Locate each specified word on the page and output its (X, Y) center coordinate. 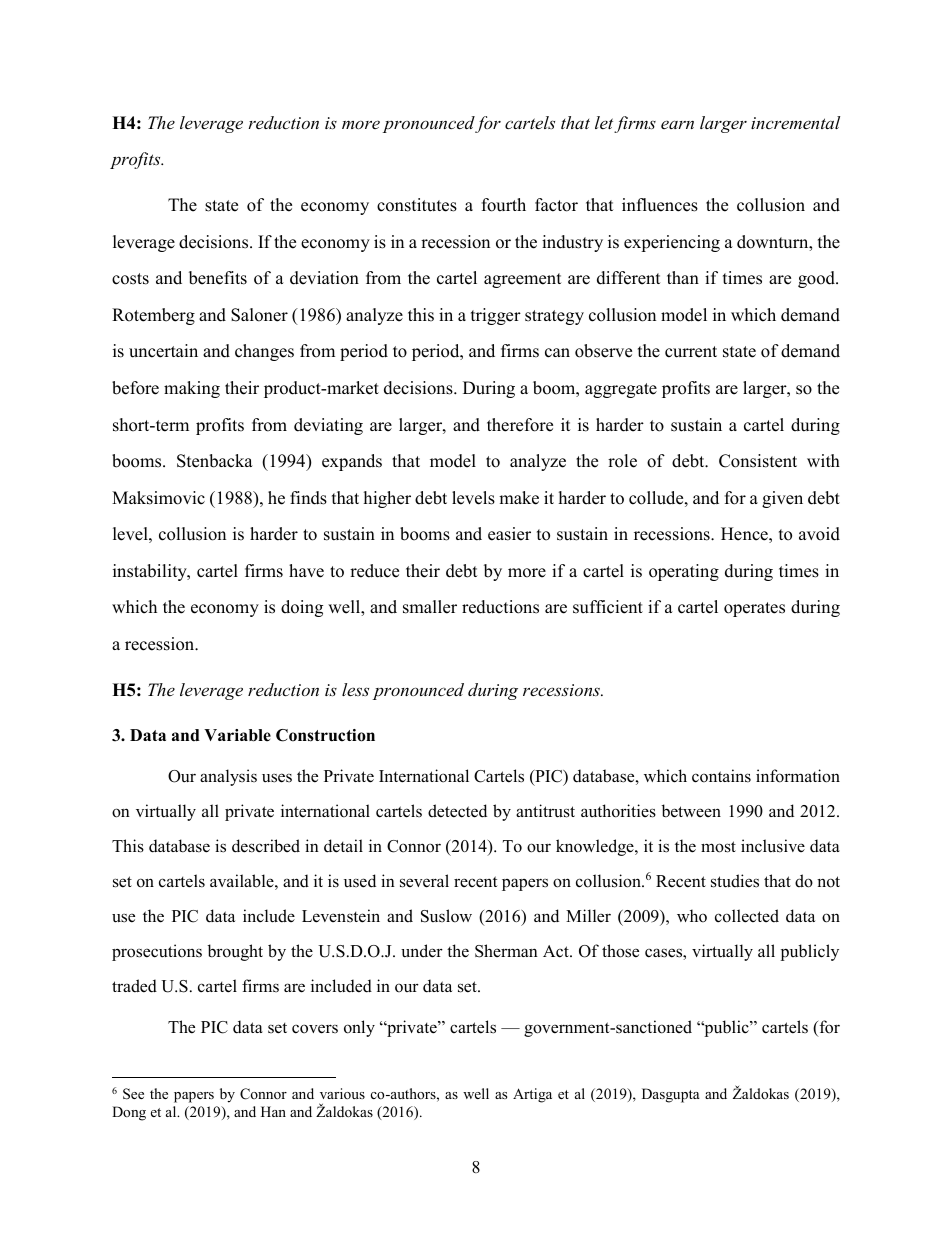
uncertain (163, 351)
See (133, 1094)
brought (235, 952)
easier (509, 534)
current (691, 352)
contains (721, 776)
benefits (218, 278)
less (355, 689)
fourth (504, 205)
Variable (237, 735)
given (782, 499)
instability (151, 572)
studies (735, 881)
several (424, 881)
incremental (795, 122)
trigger (496, 316)
